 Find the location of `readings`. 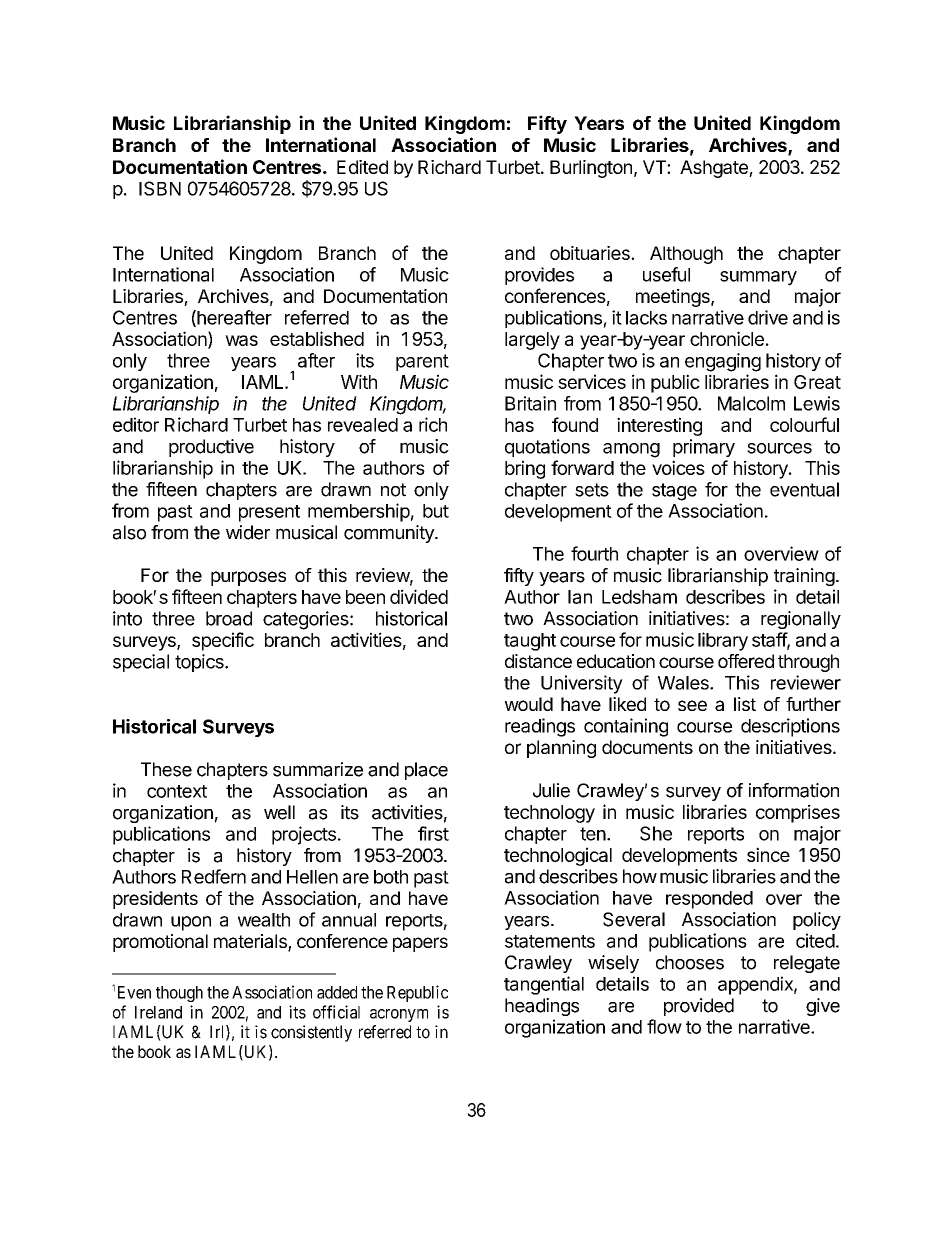

readings is located at coordinates (540, 727).
